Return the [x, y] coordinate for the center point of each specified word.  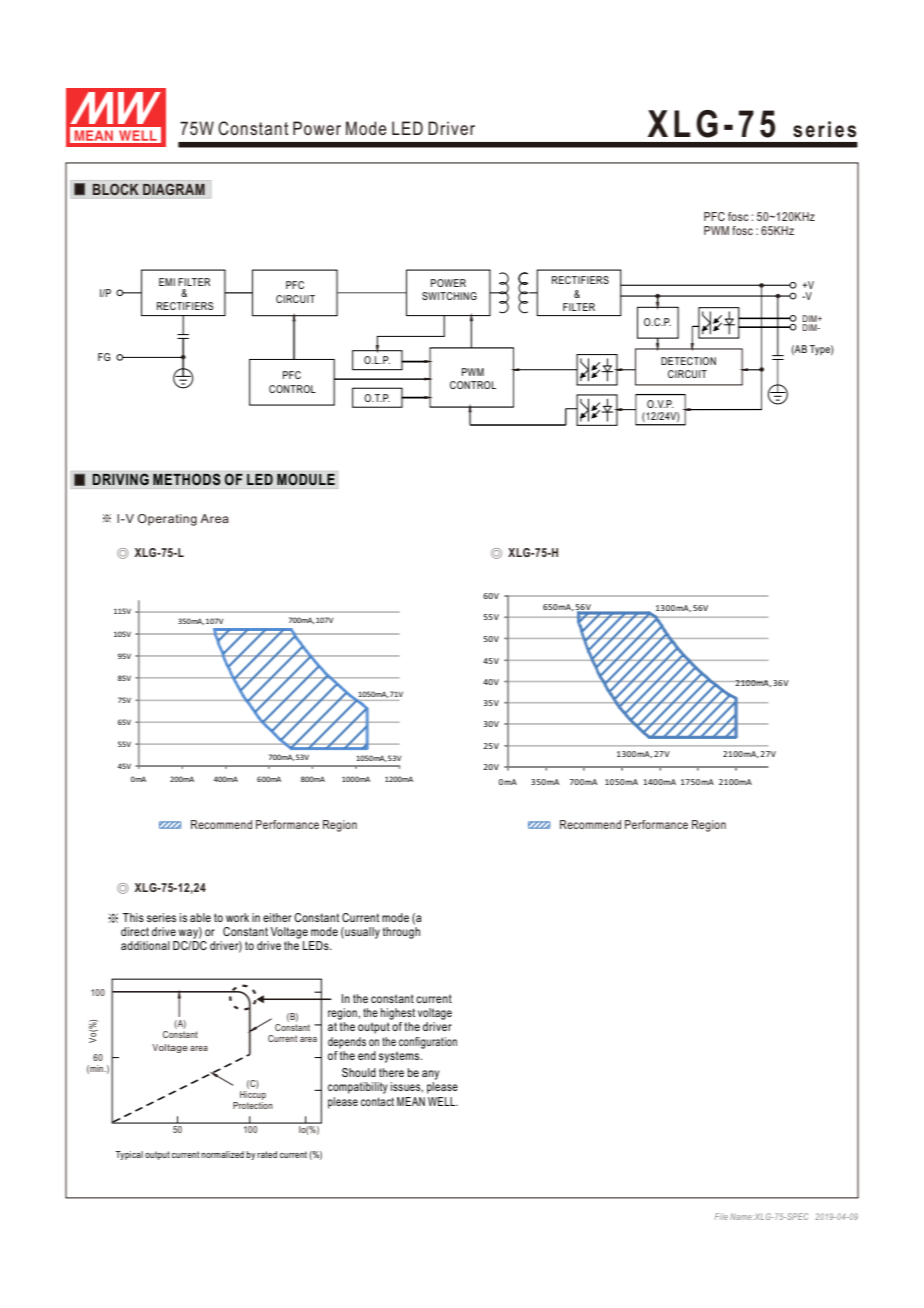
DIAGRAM [174, 189]
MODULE [306, 479]
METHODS [187, 479]
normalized [222, 1154]
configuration [428, 1043]
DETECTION [688, 361]
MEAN [411, 1101]
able [200, 917]
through [401, 933]
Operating [167, 520]
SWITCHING [449, 296]
